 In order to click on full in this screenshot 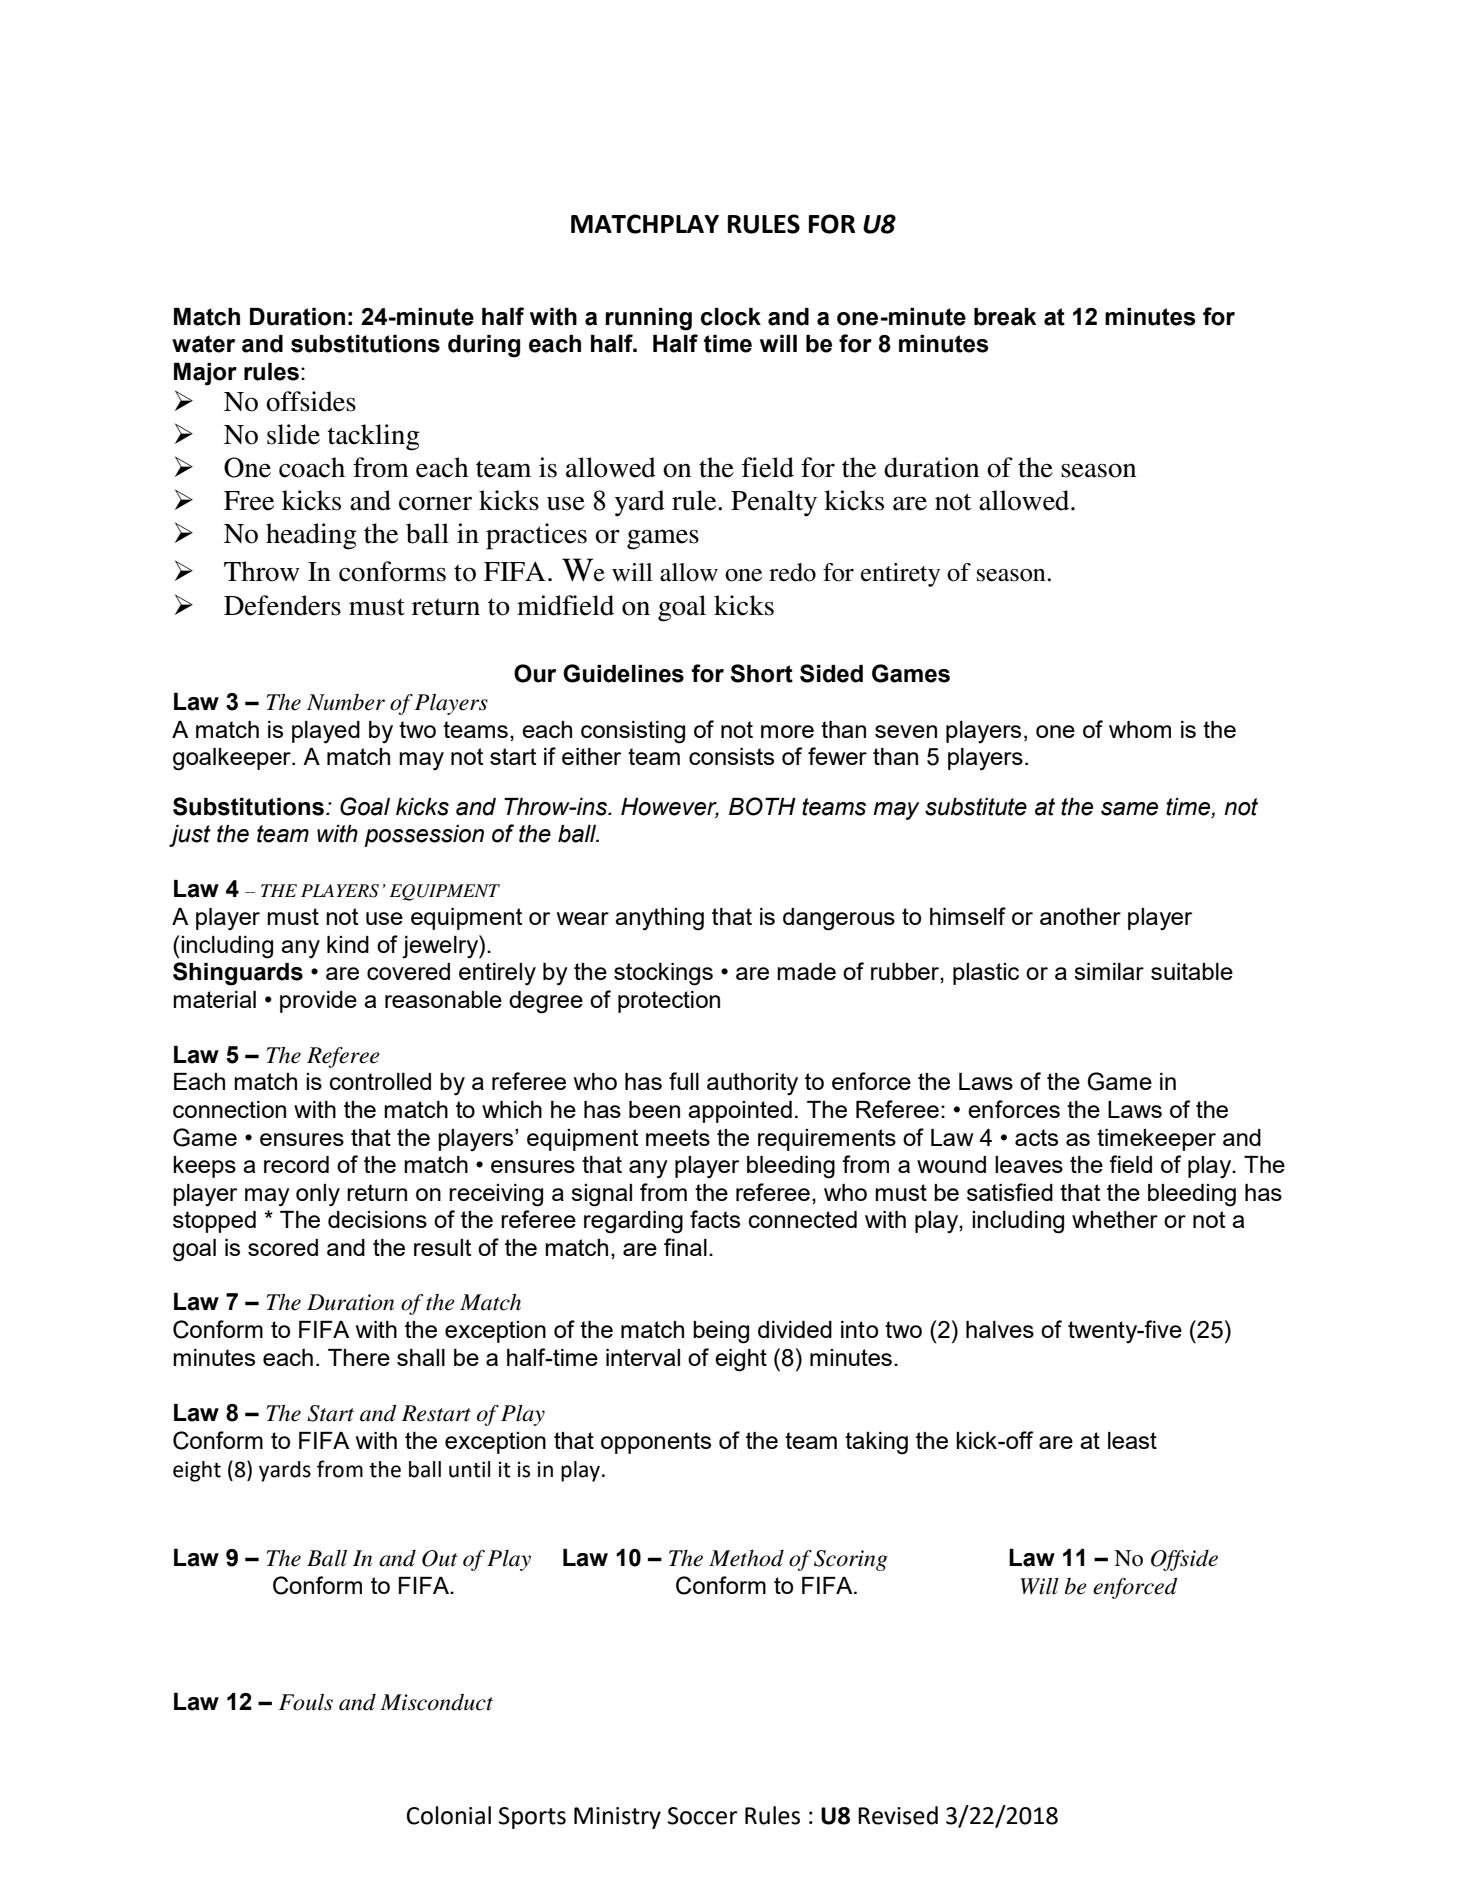, I will do `click(684, 1081)`.
